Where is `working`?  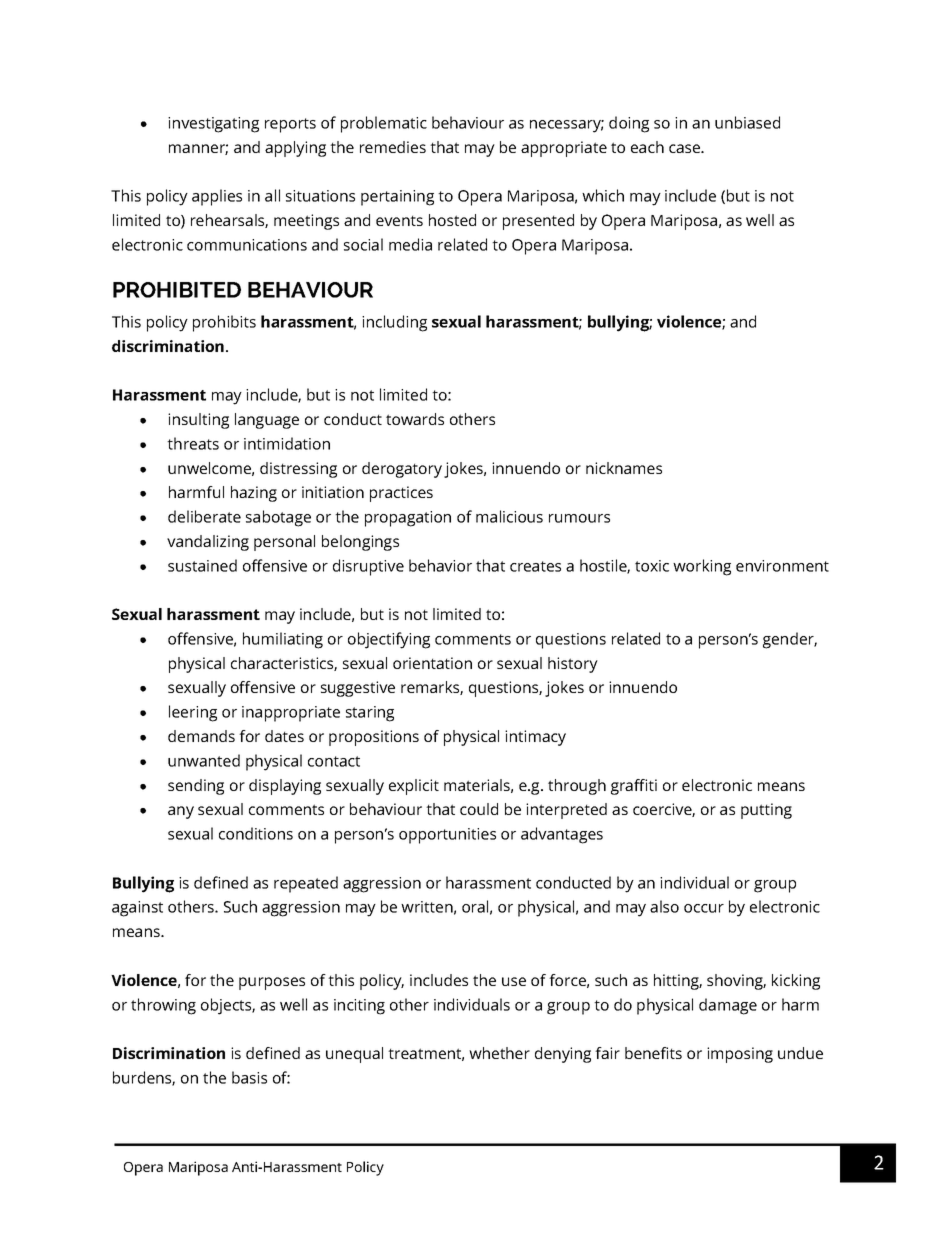 working is located at coordinates (702, 567).
